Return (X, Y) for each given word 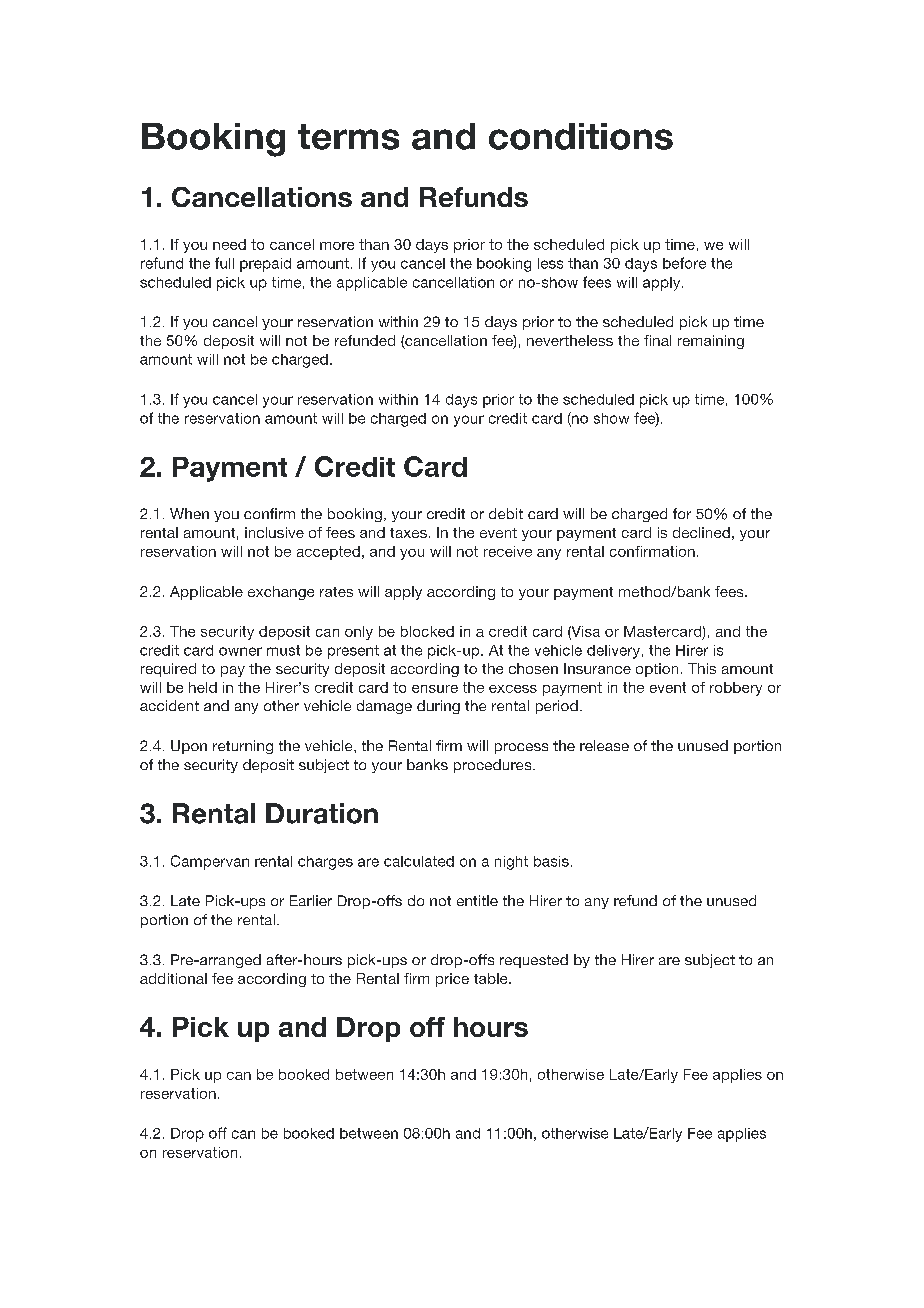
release (604, 745)
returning (243, 747)
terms (348, 137)
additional (173, 978)
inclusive (274, 532)
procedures (494, 766)
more (337, 246)
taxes (408, 533)
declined (701, 532)
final (657, 340)
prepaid (265, 265)
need (229, 244)
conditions (581, 136)
